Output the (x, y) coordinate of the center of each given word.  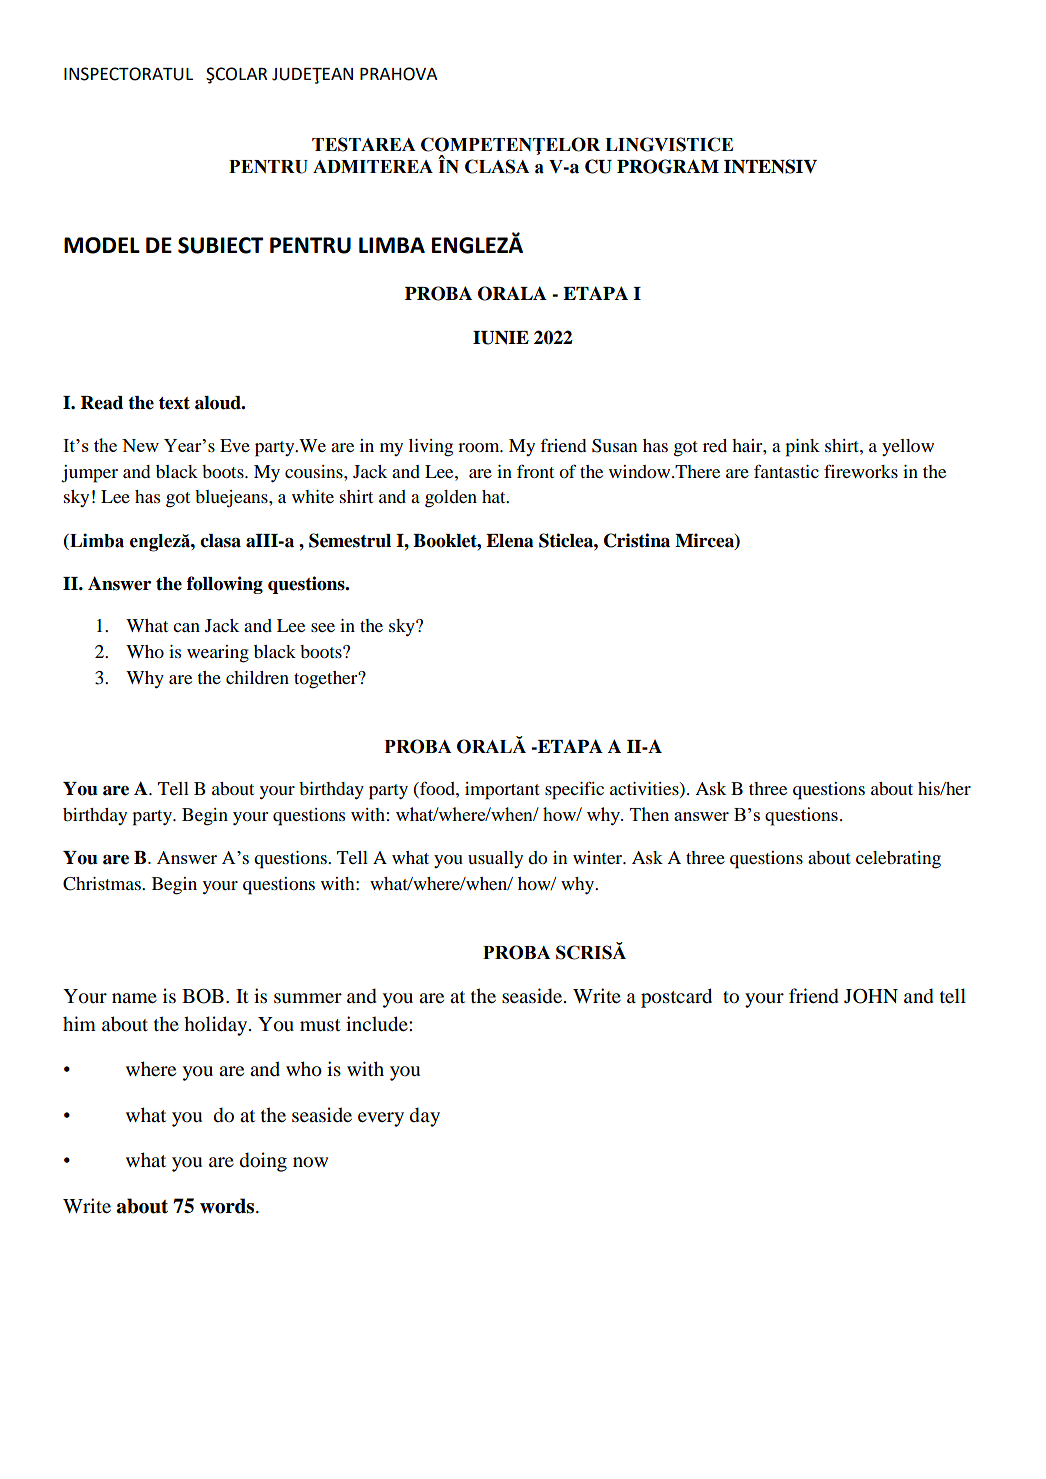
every (381, 1119)
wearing (218, 654)
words (228, 1206)
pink (802, 448)
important (502, 791)
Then (649, 814)
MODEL (102, 245)
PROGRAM (668, 166)
